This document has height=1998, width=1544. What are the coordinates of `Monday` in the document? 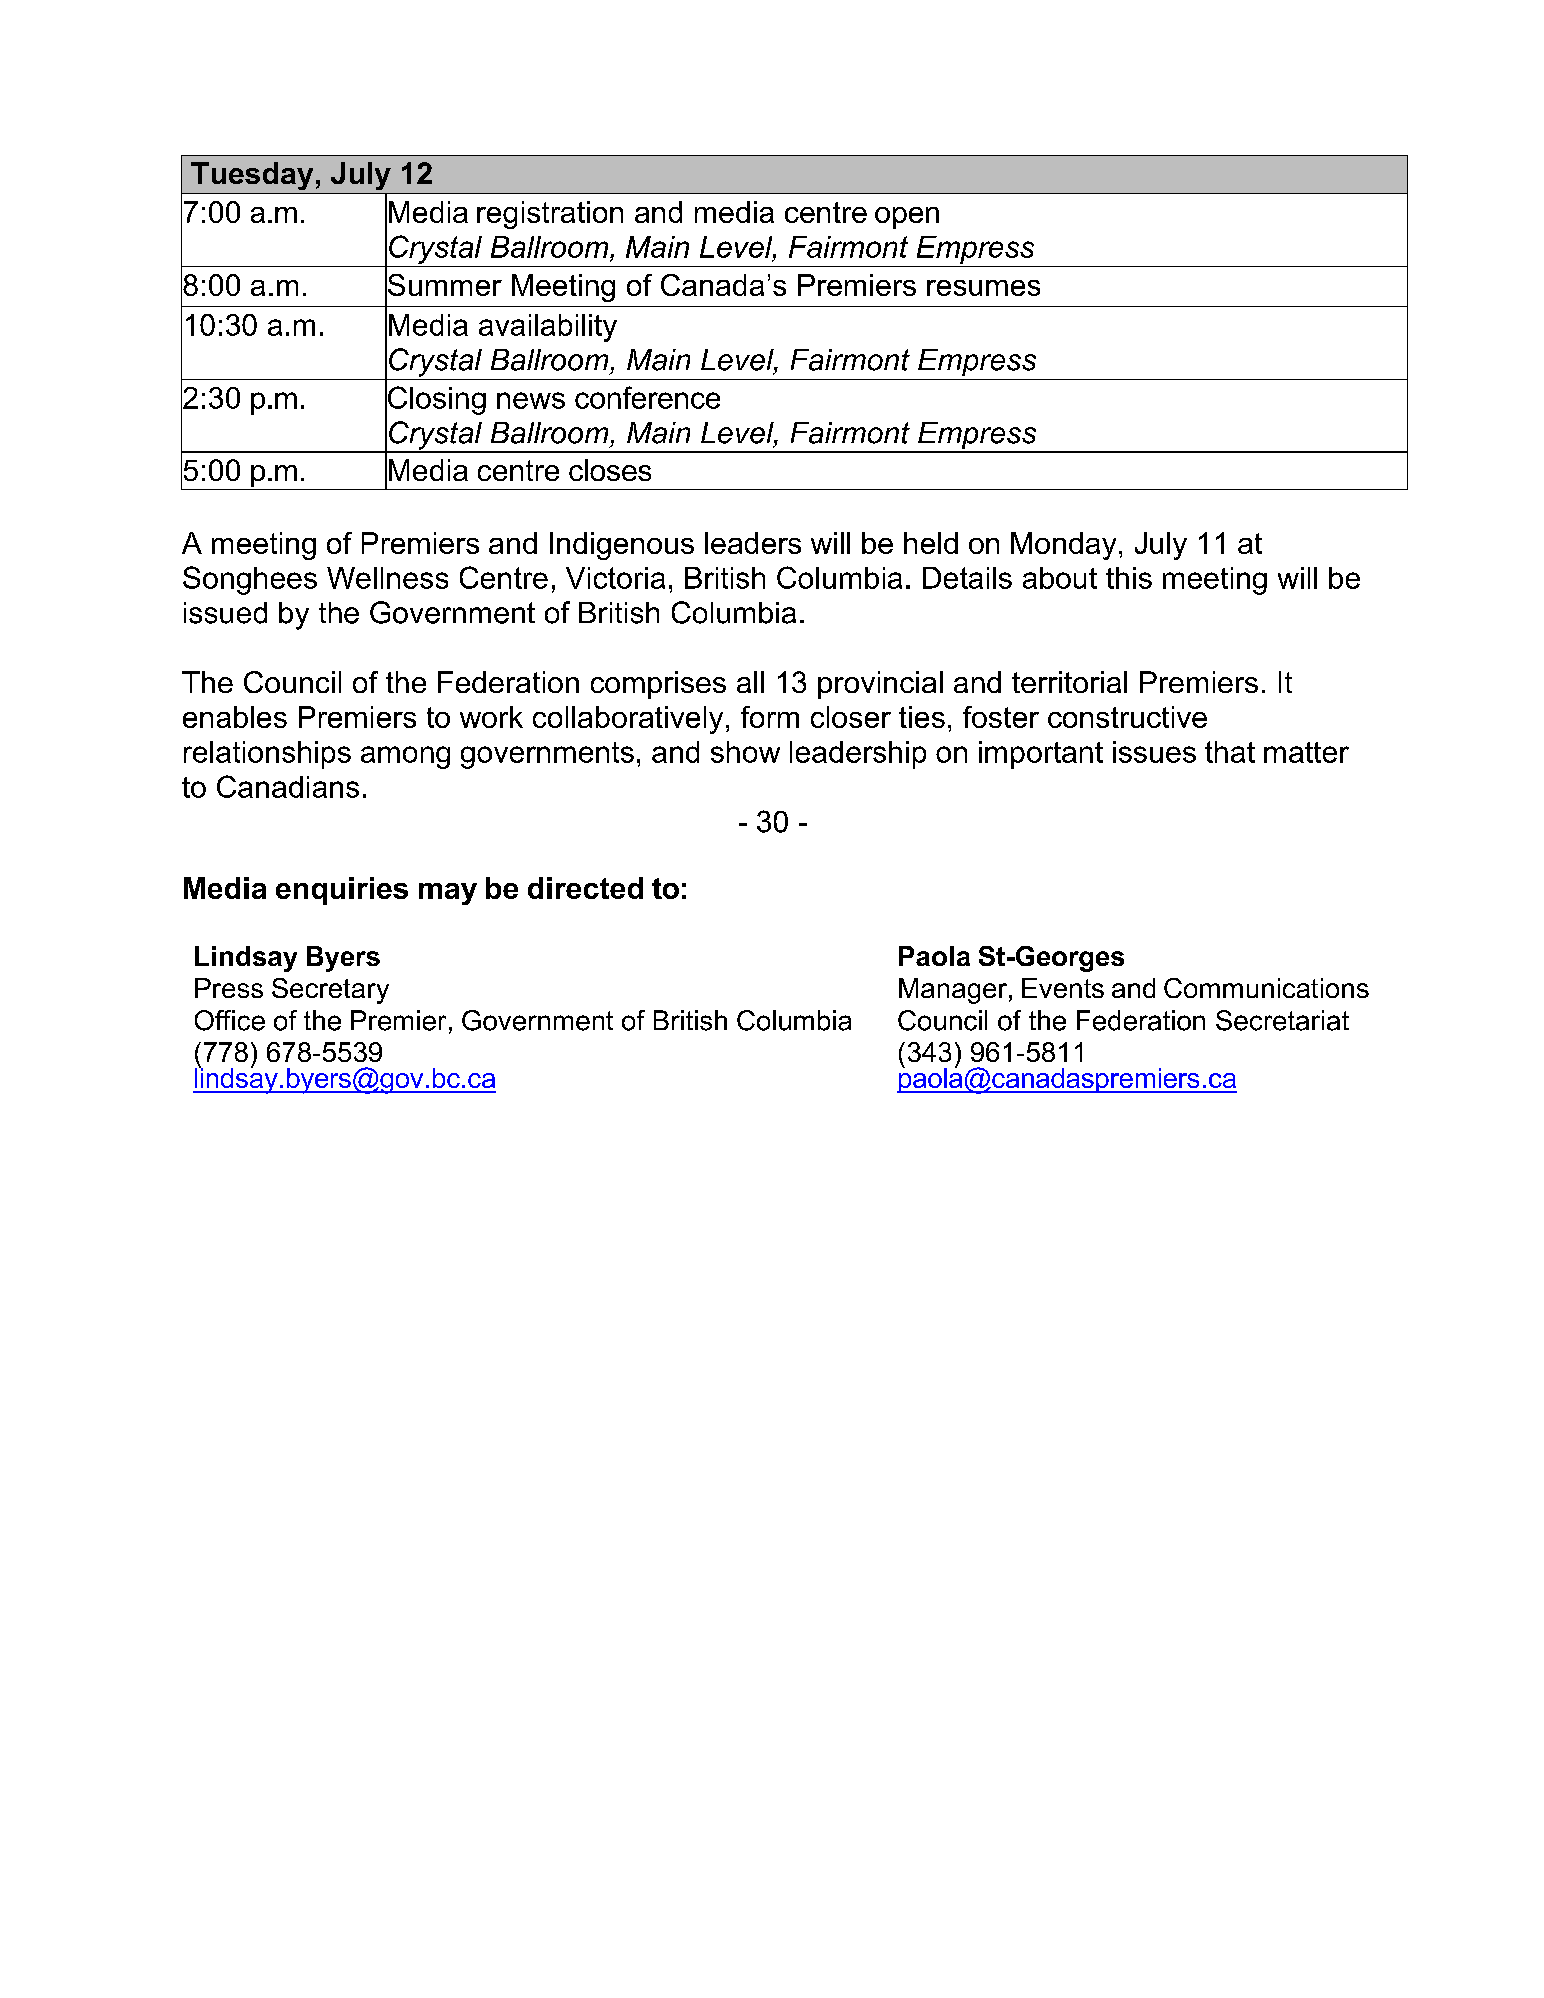 It's located at (1063, 546).
